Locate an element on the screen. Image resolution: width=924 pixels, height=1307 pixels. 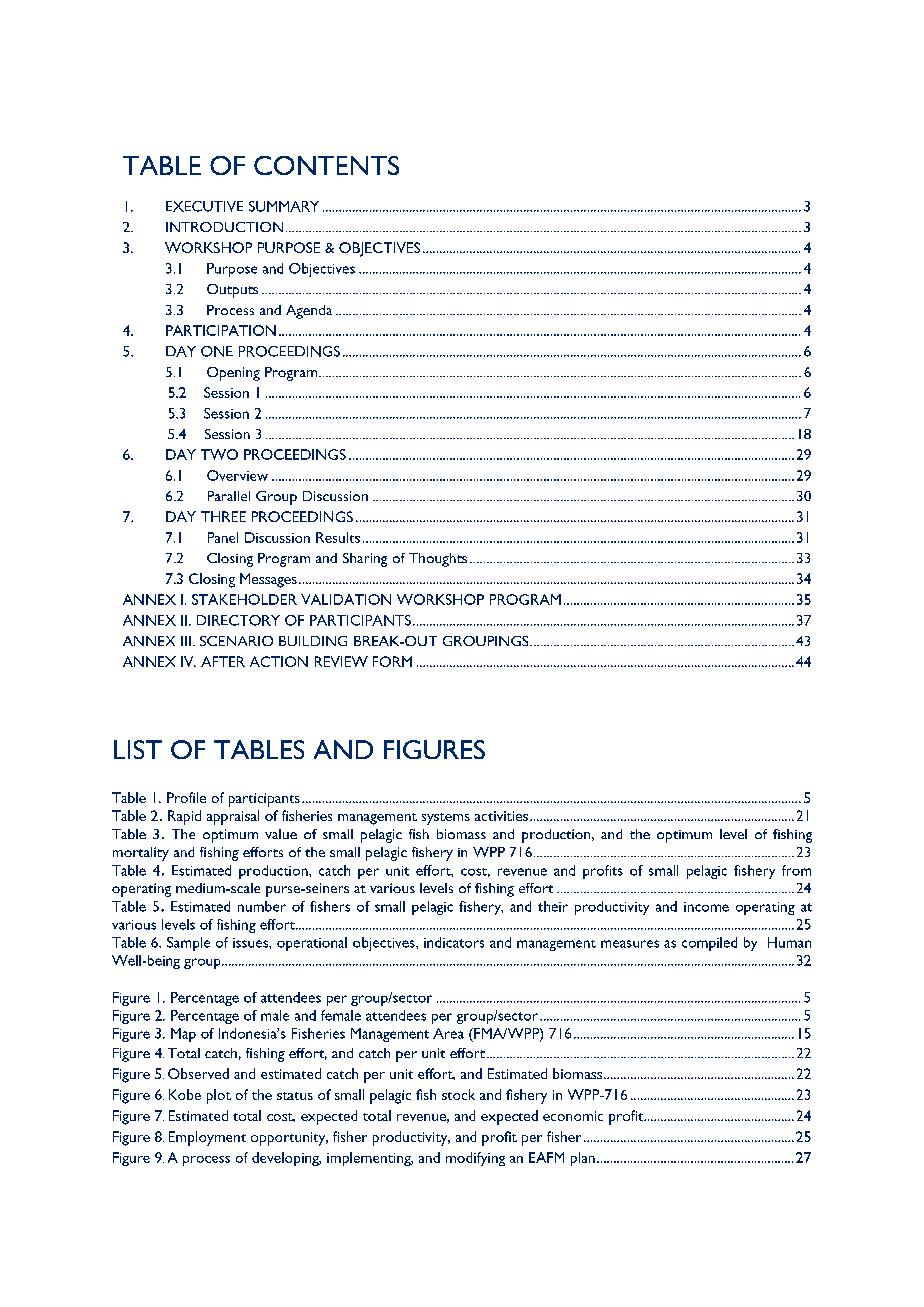
CONTENTS is located at coordinates (326, 165).
